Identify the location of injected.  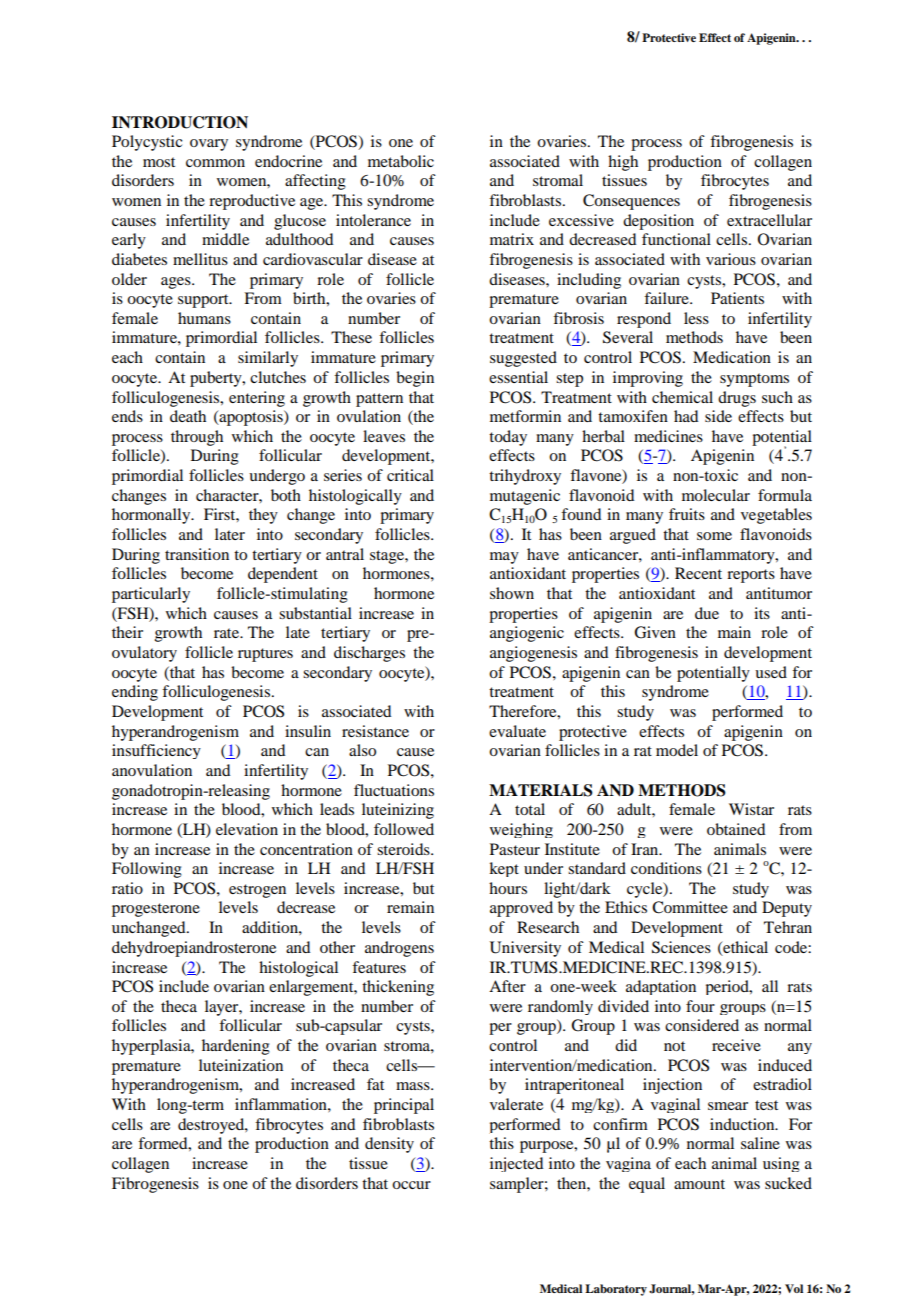
(516, 1164).
